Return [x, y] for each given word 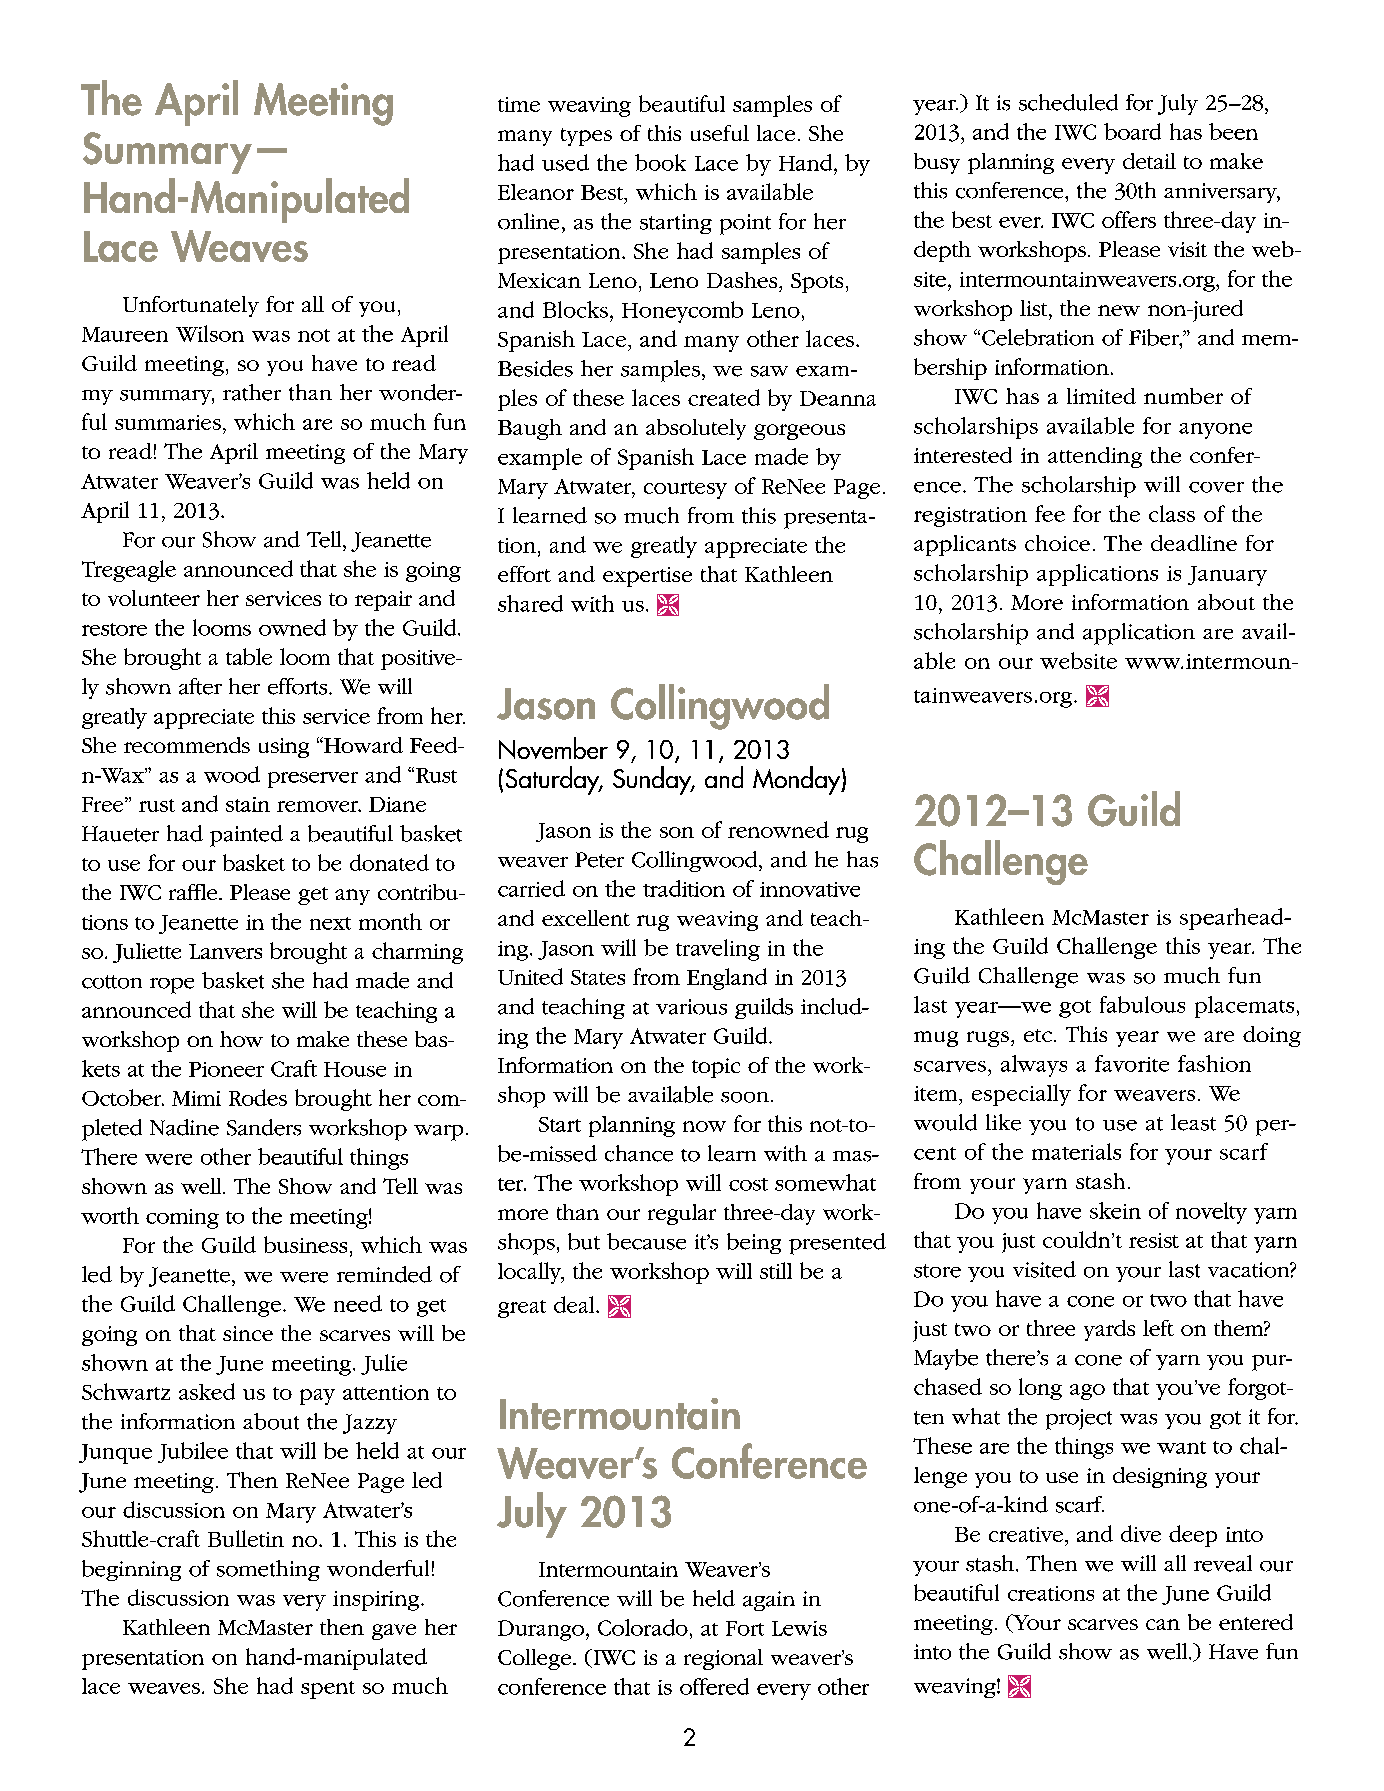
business [305, 1244]
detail [1149, 161]
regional [723, 1659]
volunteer [154, 598]
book [660, 162]
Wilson [210, 333]
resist [1154, 1240]
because [646, 1241]
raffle [194, 892]
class [1172, 513]
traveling [718, 950]
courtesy [685, 490]
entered [1256, 1622]
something [268, 1570]
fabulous [1142, 1004]
